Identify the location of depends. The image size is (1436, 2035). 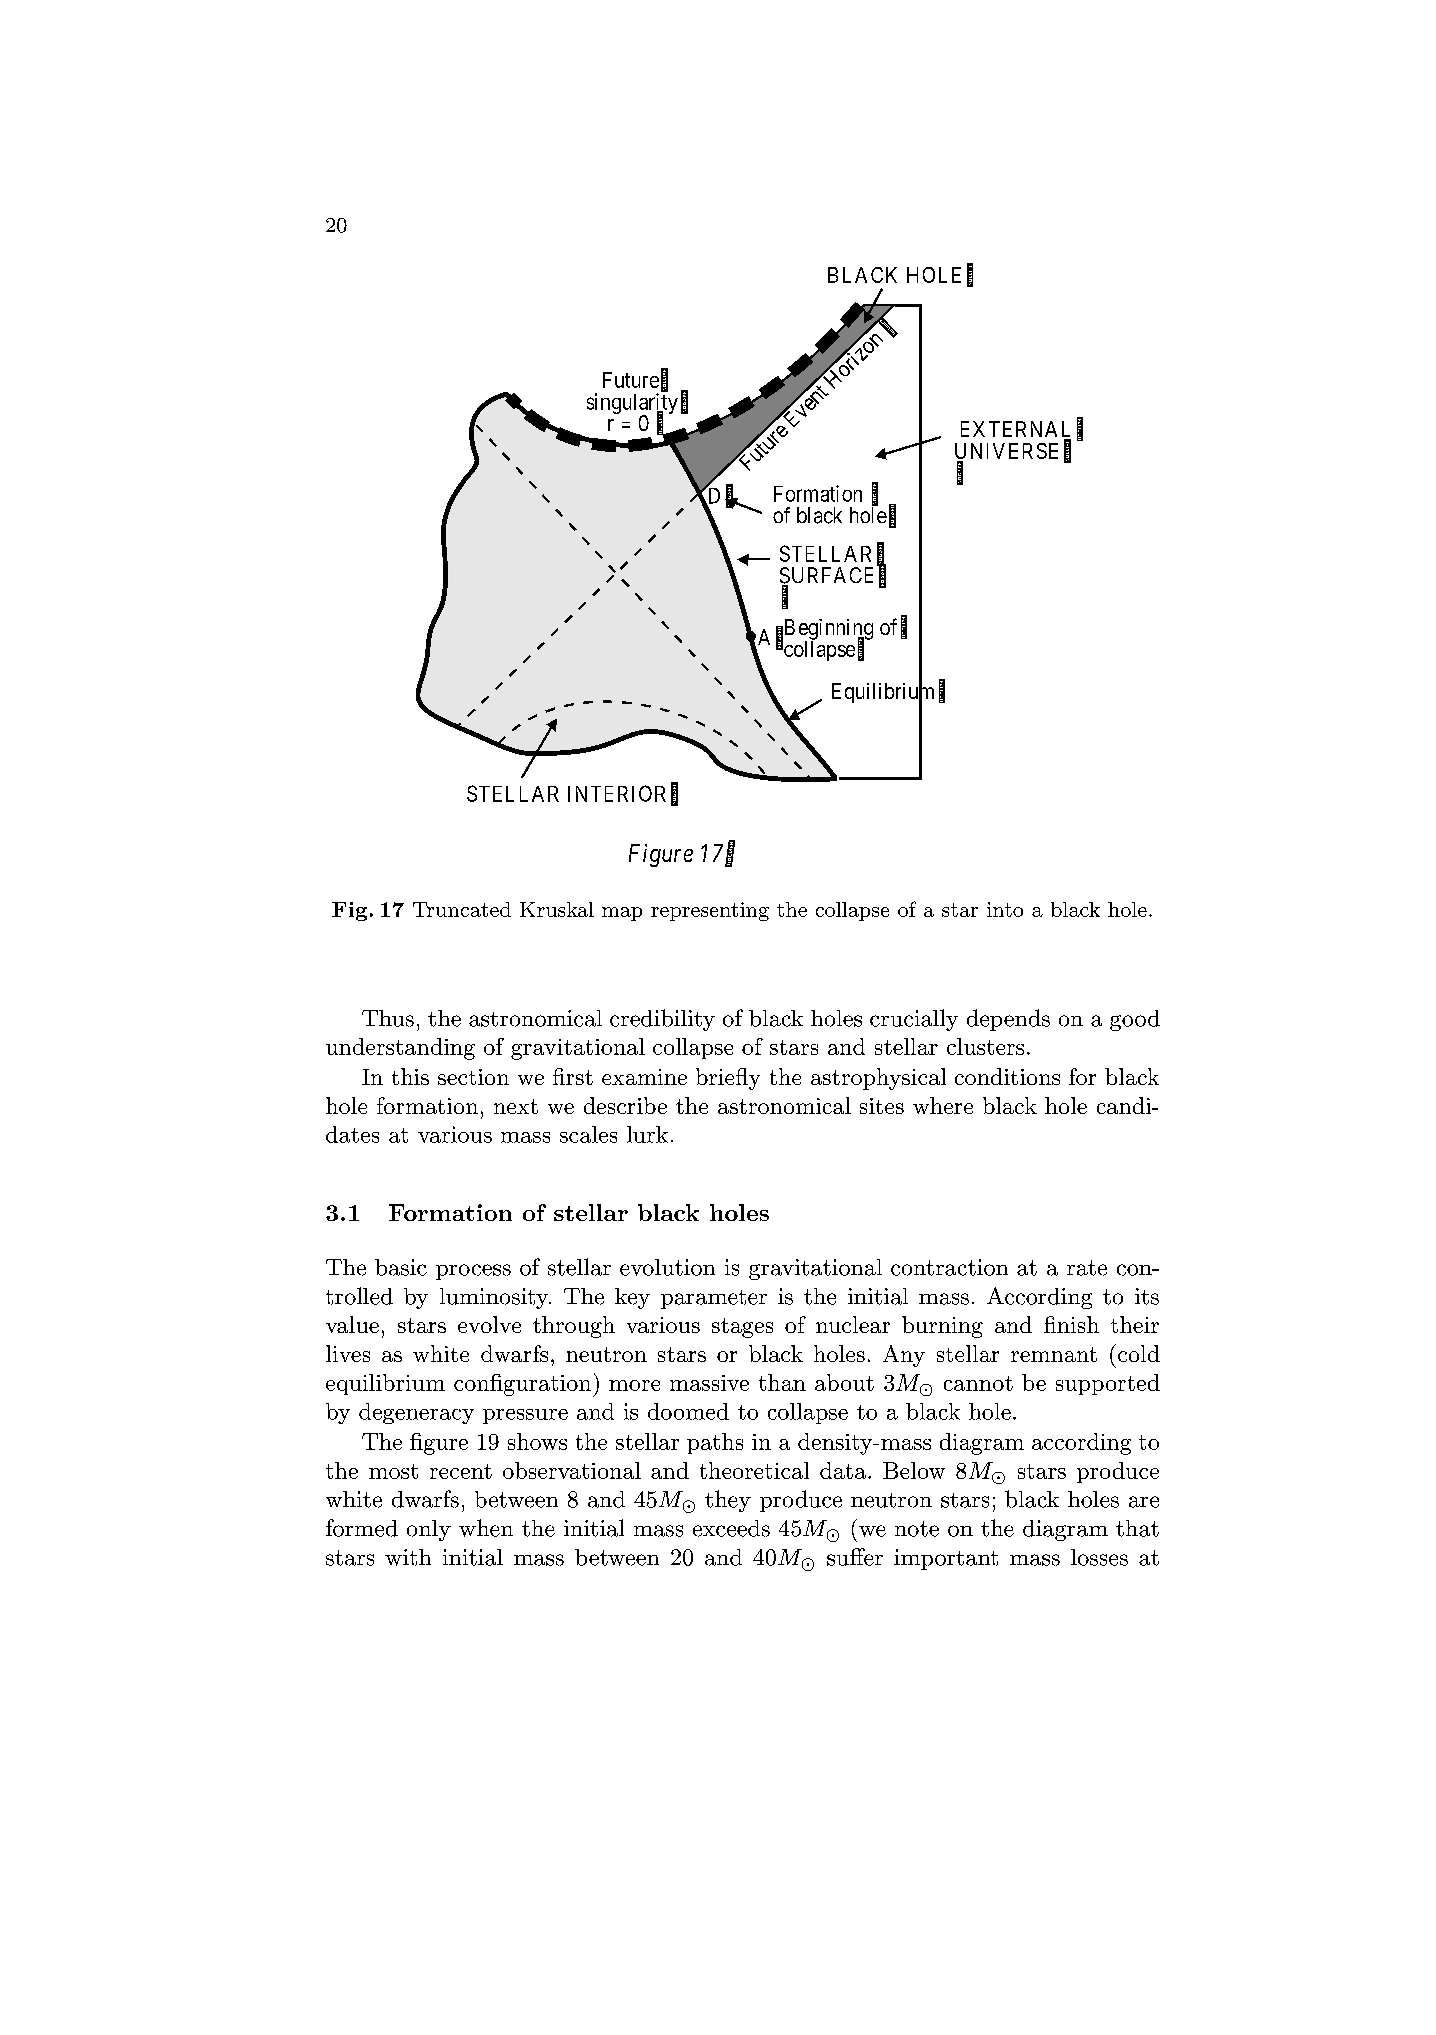
(1008, 1020).
